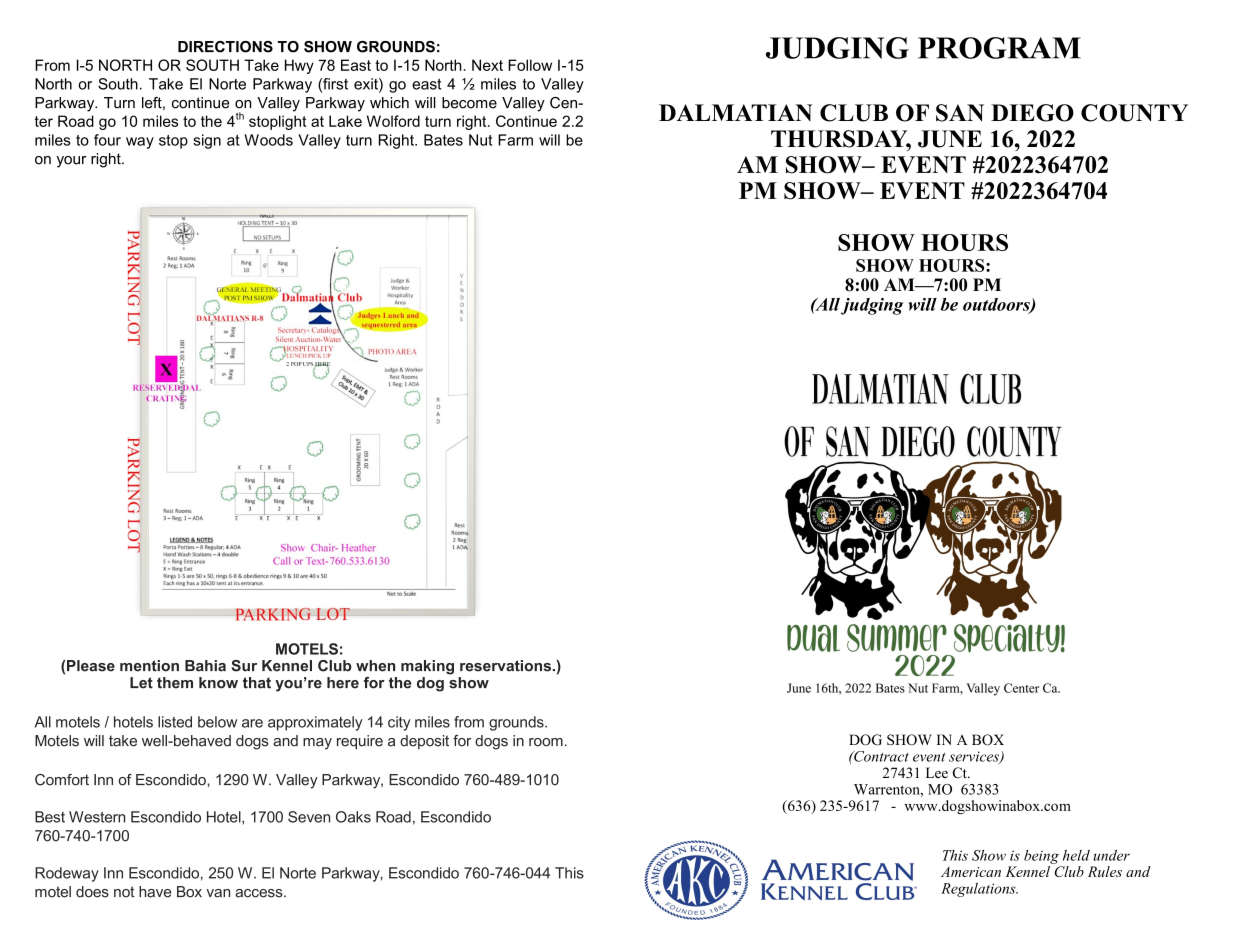 Image resolution: width=1233 pixels, height=952 pixels. Describe the element at coordinates (225, 47) in the screenshot. I see `DIRECTIONS` at that location.
